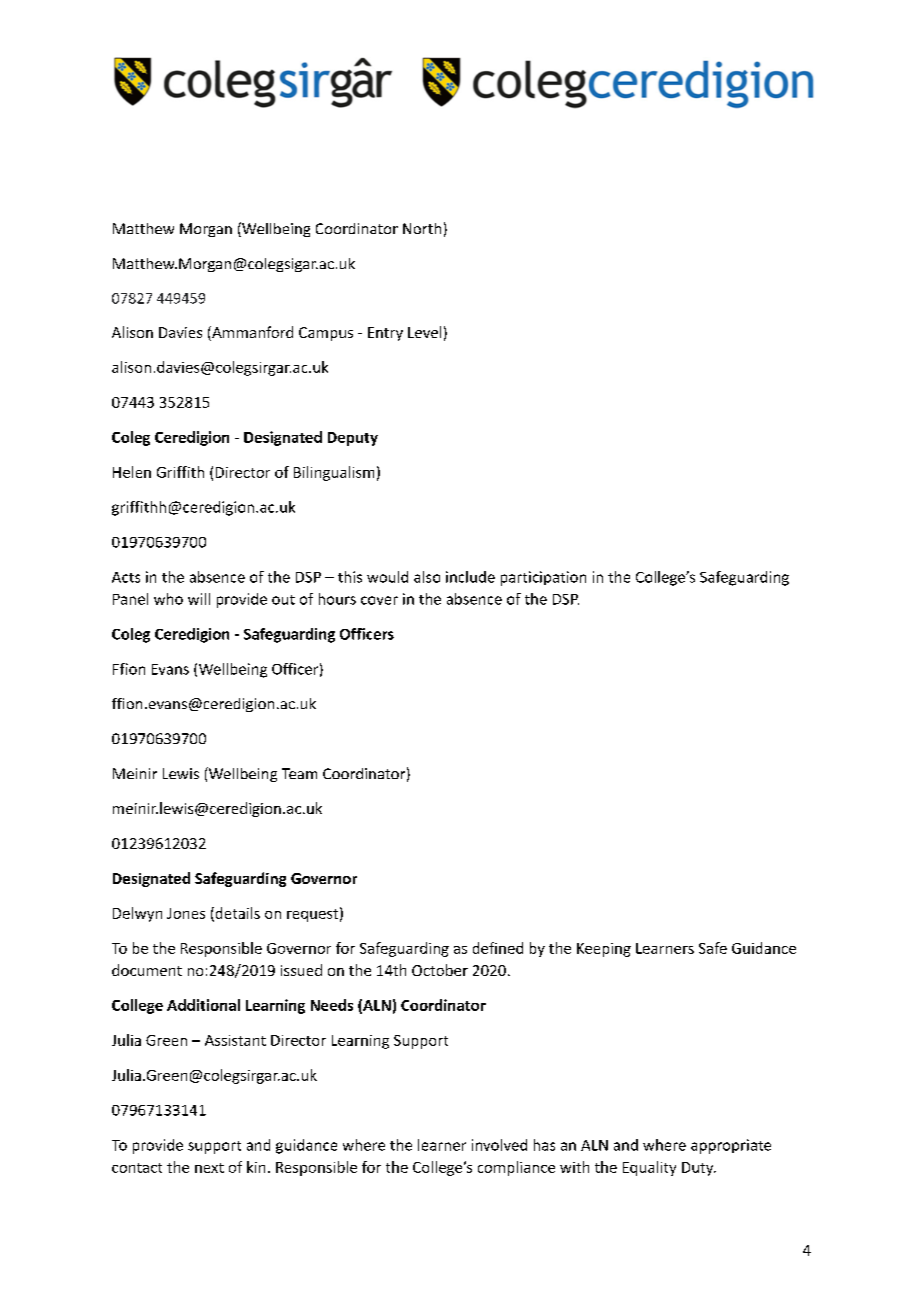 This screenshot has height=1307, width=924. Describe the element at coordinates (422, 228) in the screenshot. I see `North` at that location.
